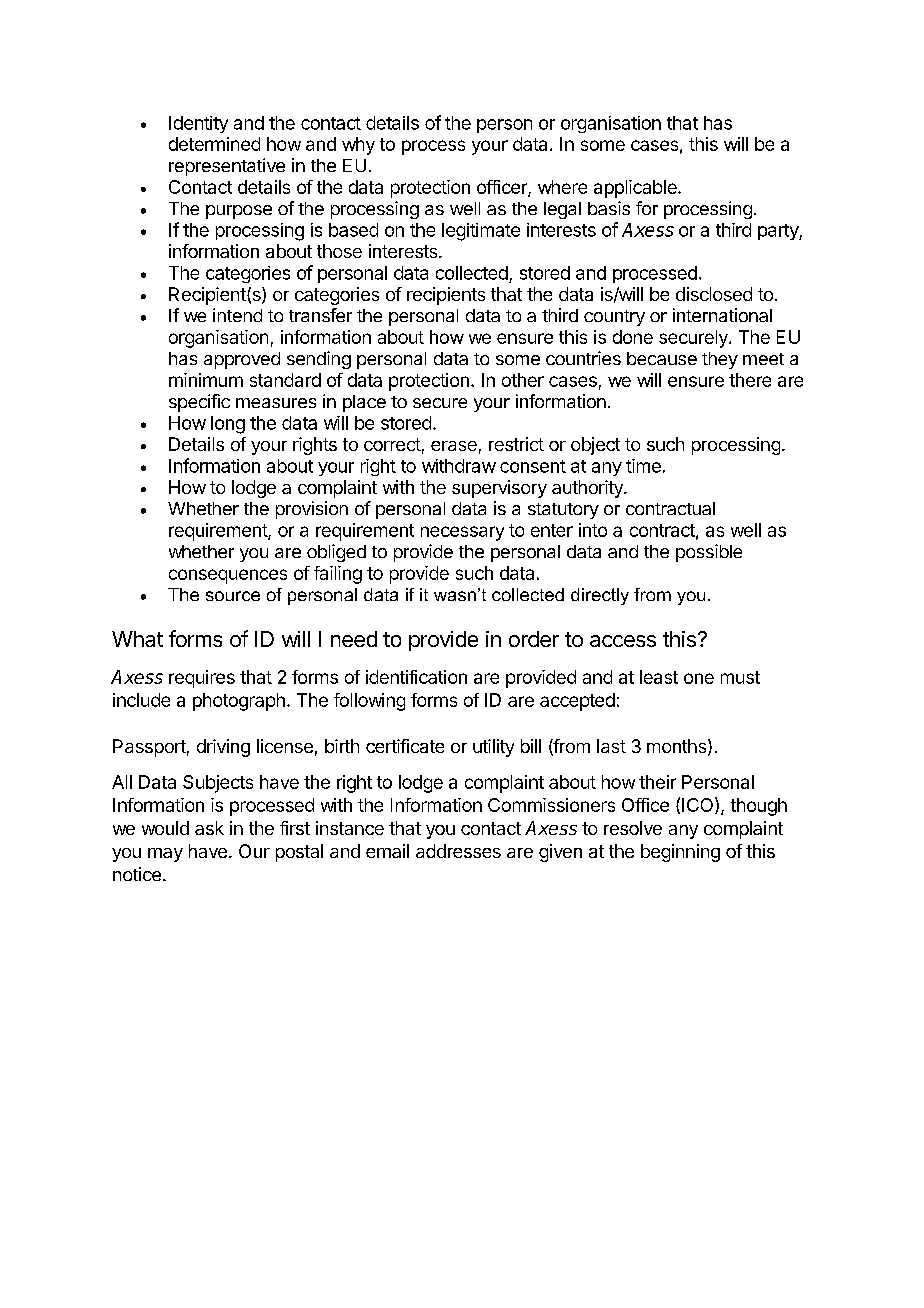  What do you see at coordinates (643, 466) in the screenshot?
I see `time` at bounding box center [643, 466].
